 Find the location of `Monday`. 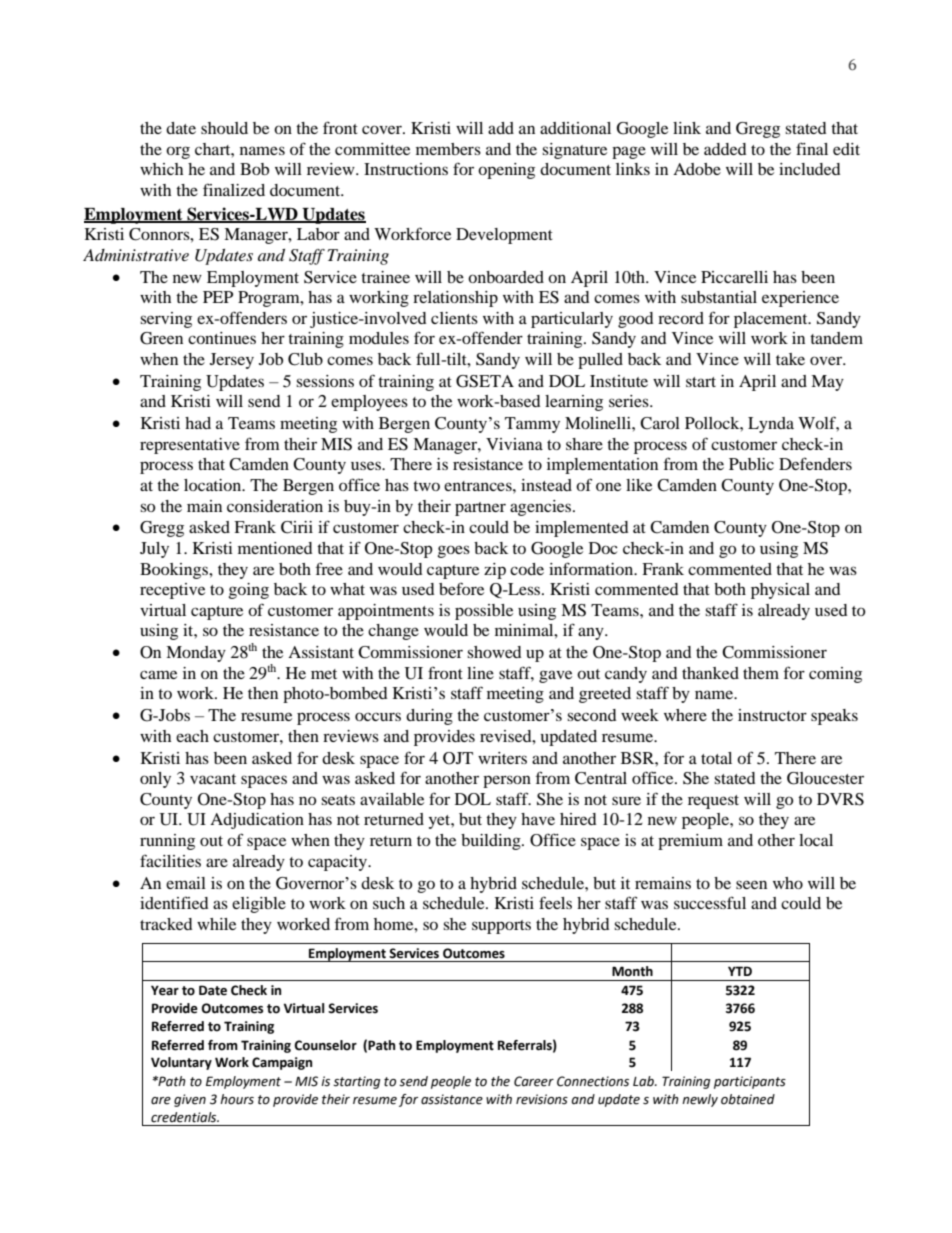

Monday is located at coordinates (196, 654).
